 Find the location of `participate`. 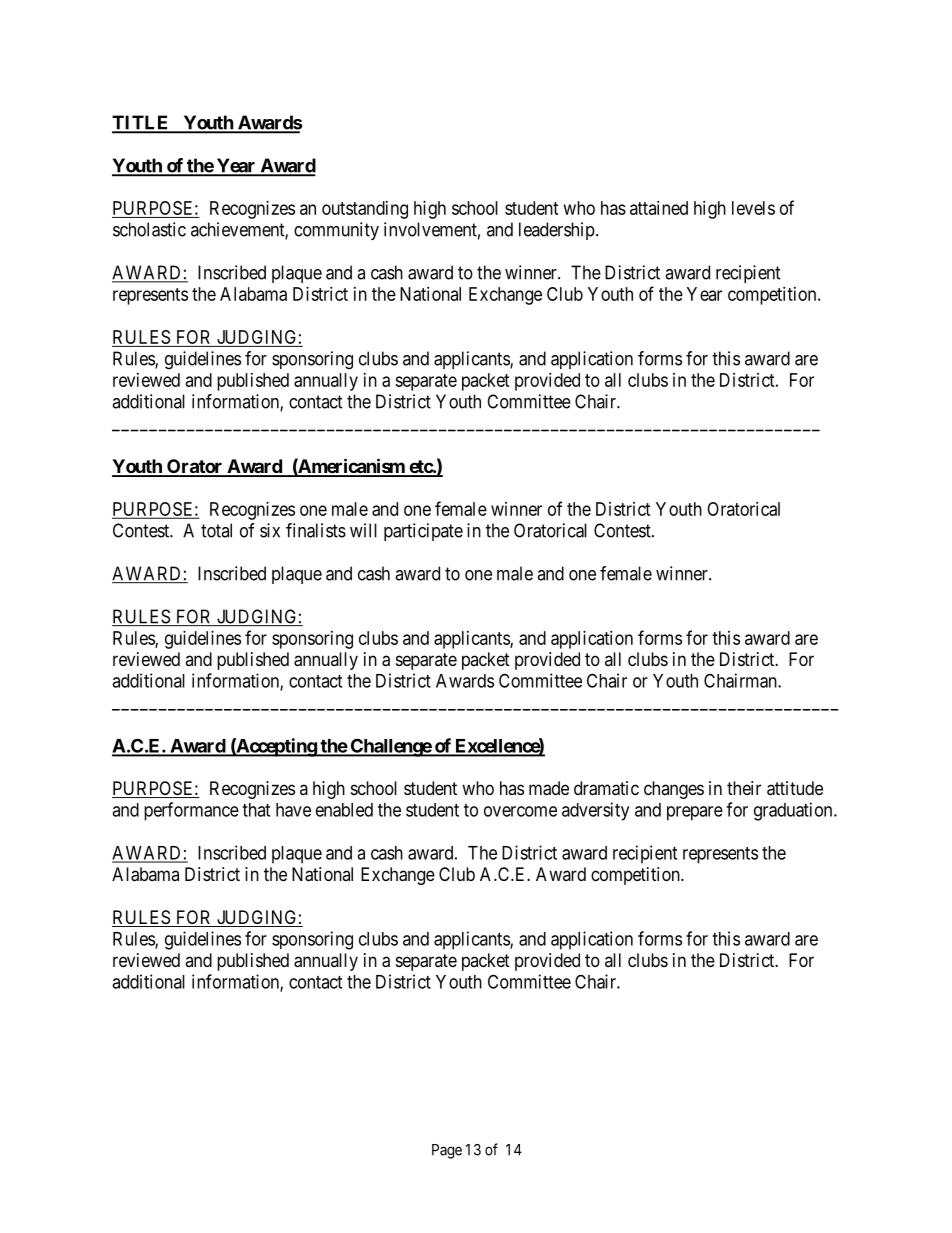

participate is located at coordinates (423, 532).
